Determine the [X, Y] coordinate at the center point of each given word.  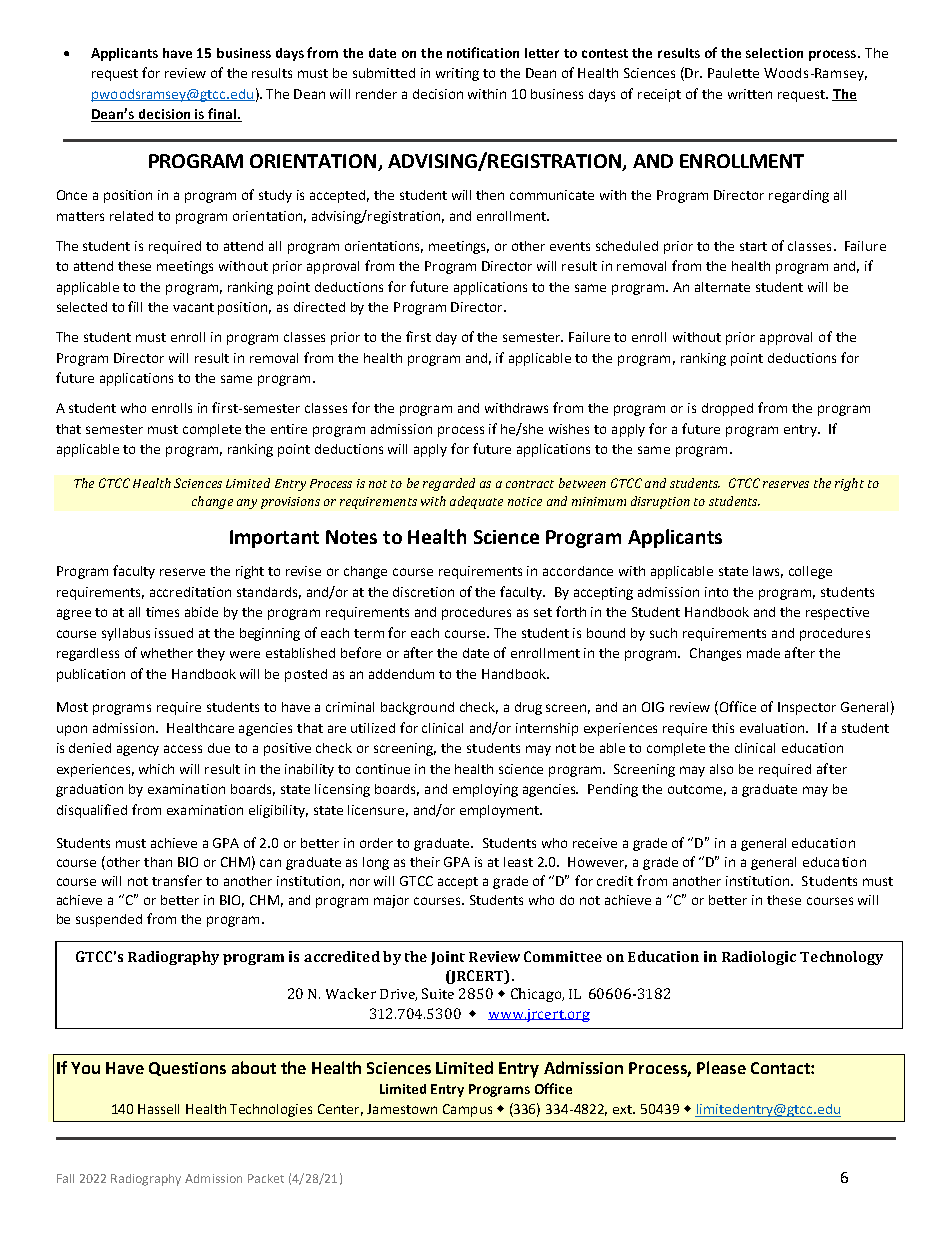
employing [485, 790]
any [247, 504]
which [156, 769]
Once [72, 195]
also [721, 769]
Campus [467, 1110]
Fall [65, 1178]
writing [457, 74]
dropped [727, 409]
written [750, 94]
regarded [449, 484]
